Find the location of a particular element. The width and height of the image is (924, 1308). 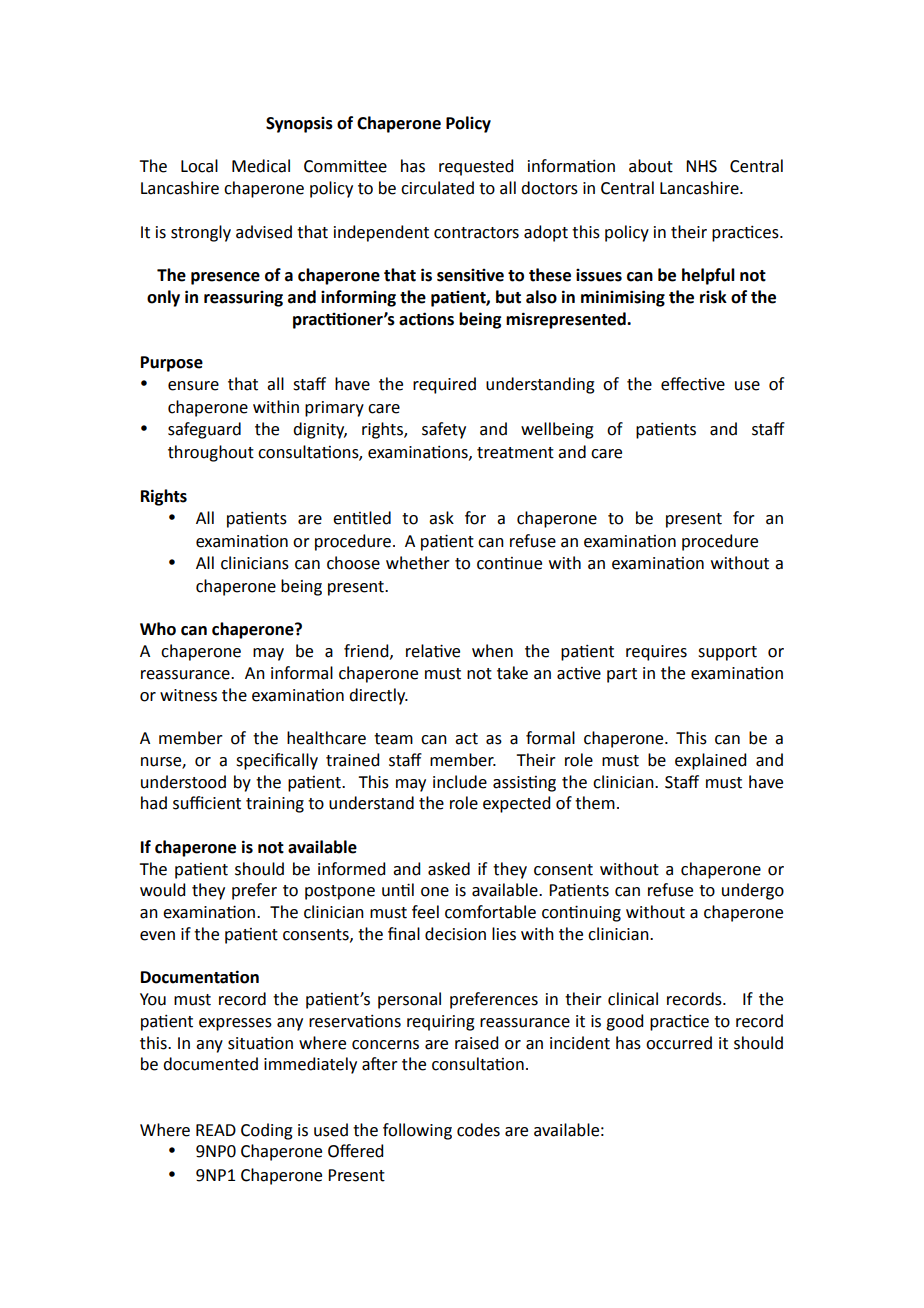

requested is located at coordinates (476, 167).
